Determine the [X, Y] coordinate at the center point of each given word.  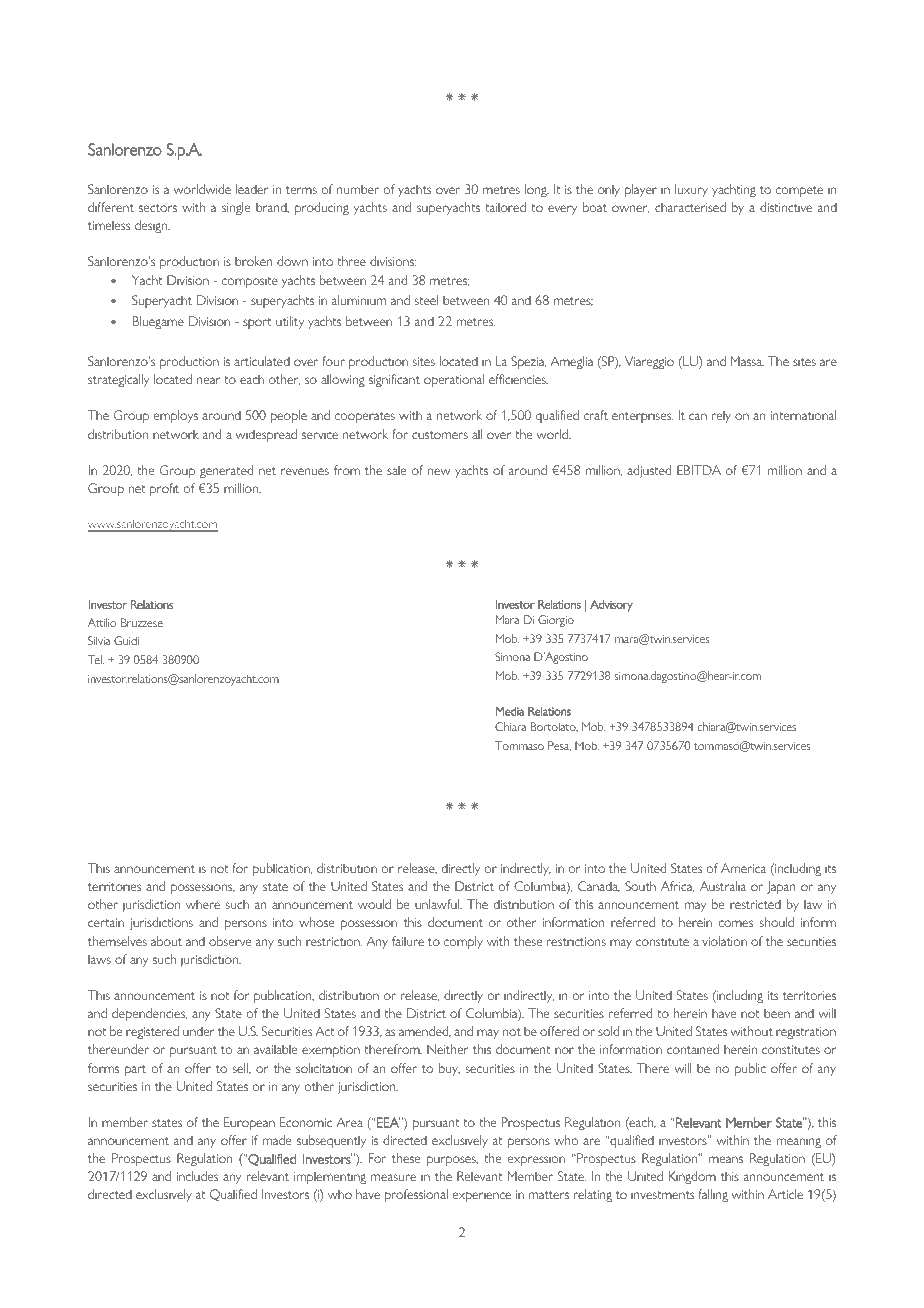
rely [721, 417]
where [203, 904]
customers [440, 435]
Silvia [99, 640]
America [743, 868]
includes [197, 1176]
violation [724, 941]
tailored [505, 207]
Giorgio [556, 621]
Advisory [611, 606]
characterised [690, 207]
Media [510, 711]
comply [463, 942]
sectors [158, 208]
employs [176, 416]
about [166, 941]
